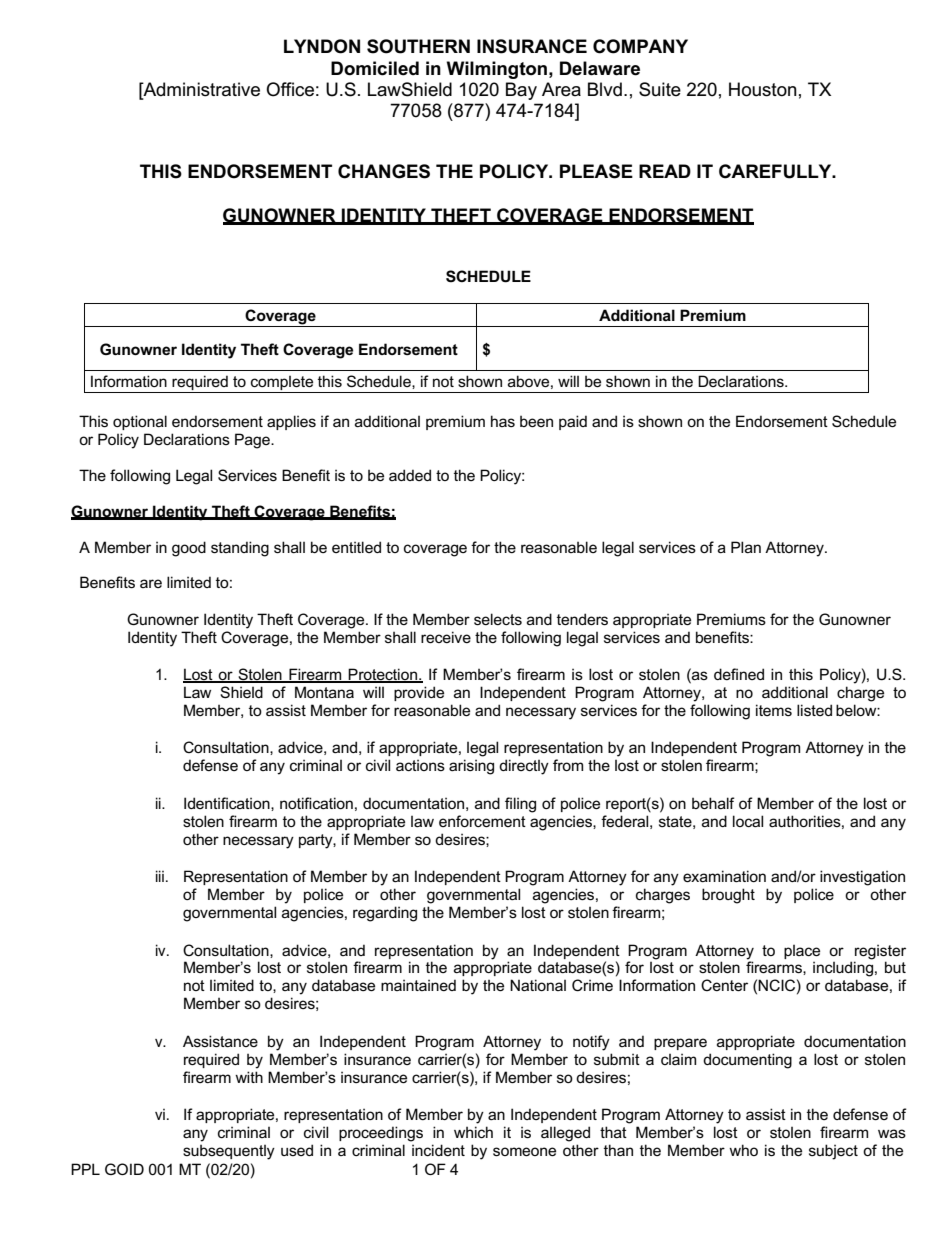 This screenshot has width=952, height=1233. I want to click on subject, so click(833, 1152).
